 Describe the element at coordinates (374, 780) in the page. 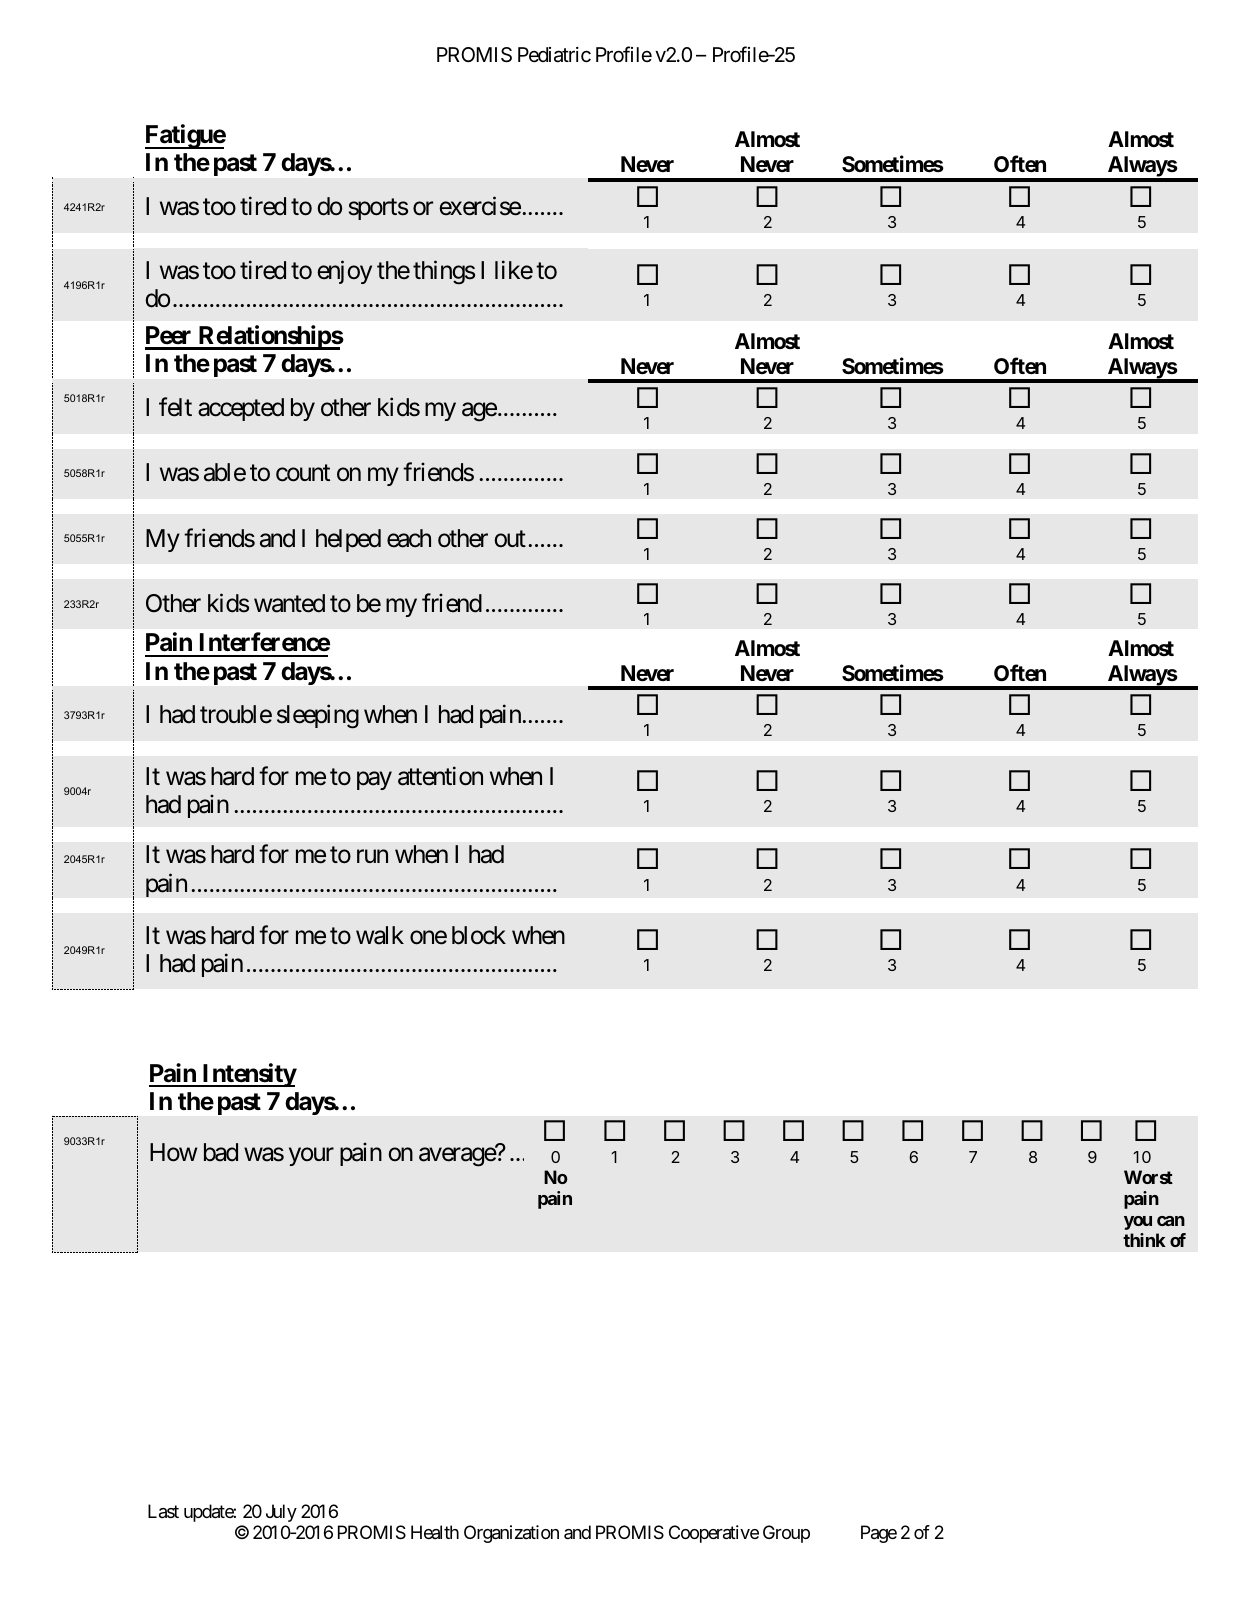

I see `pay` at that location.
